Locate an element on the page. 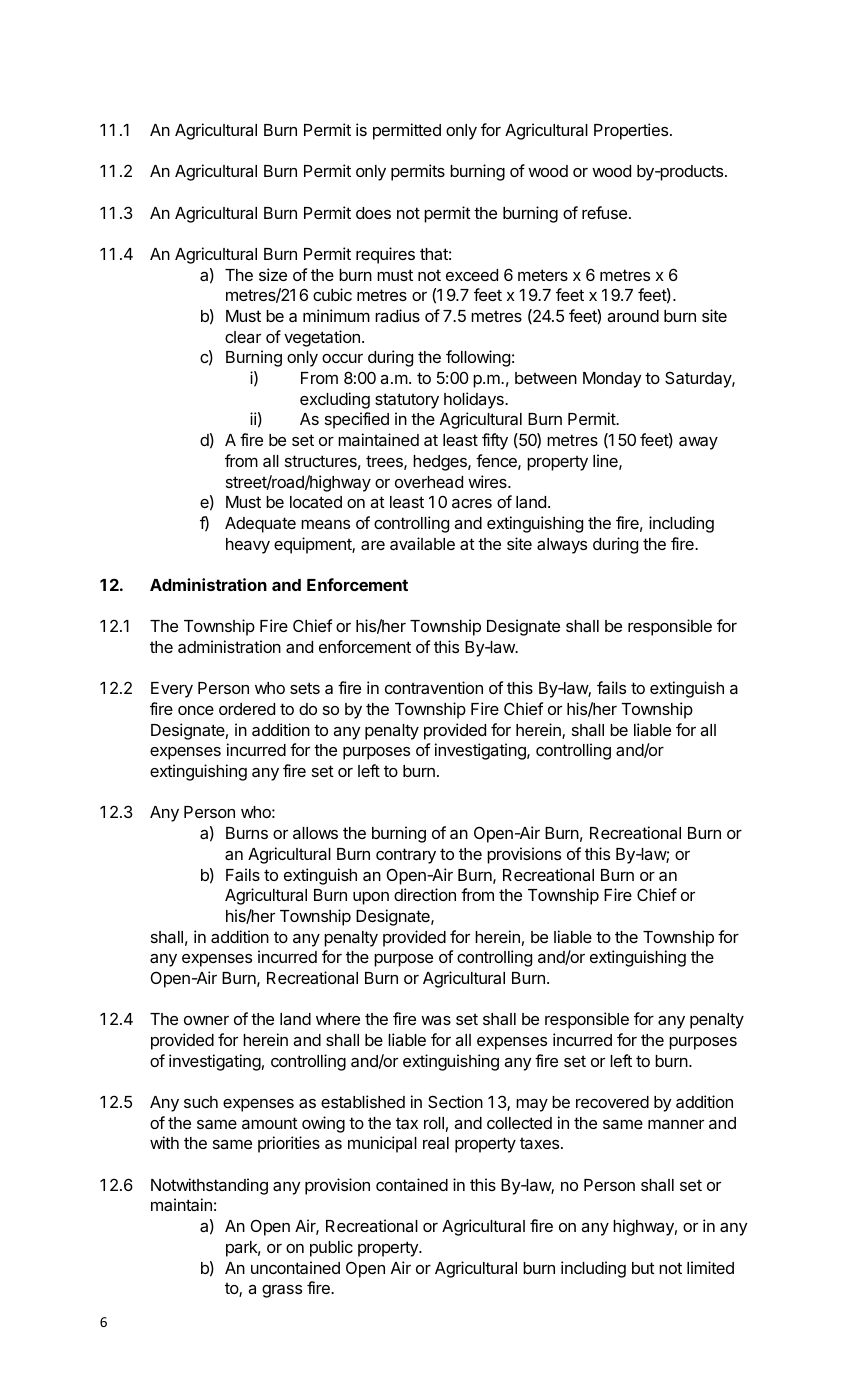 This document has width=849, height=1400. always is located at coordinates (562, 546).
